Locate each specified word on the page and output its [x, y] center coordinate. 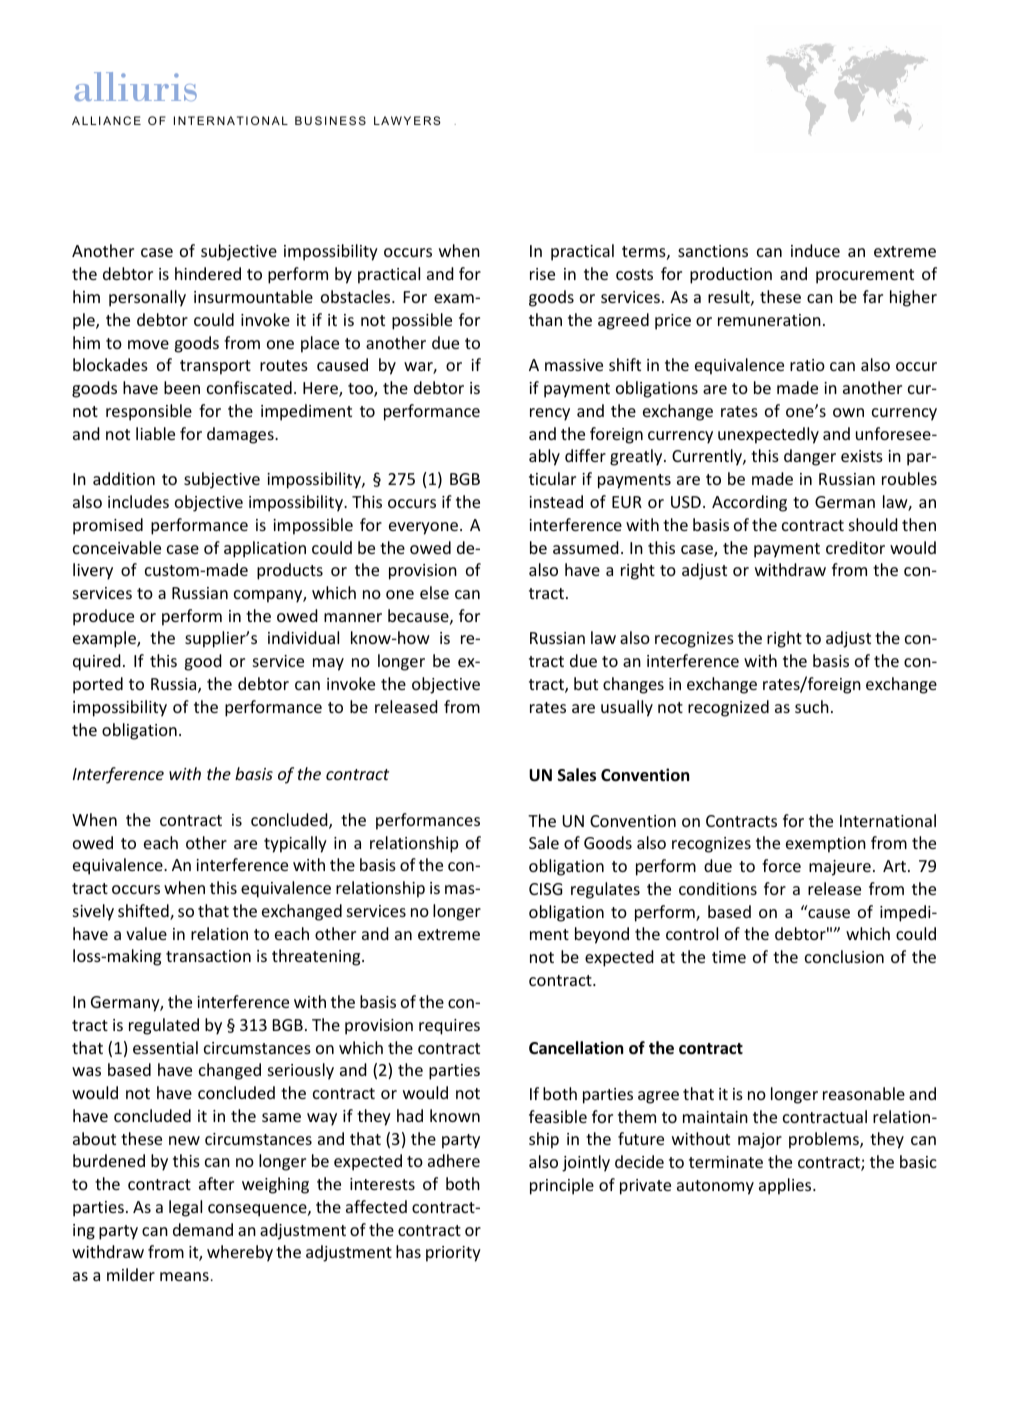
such [812, 706]
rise [542, 274]
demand [203, 1229]
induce [815, 250]
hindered [208, 273]
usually [627, 708]
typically [295, 844]
